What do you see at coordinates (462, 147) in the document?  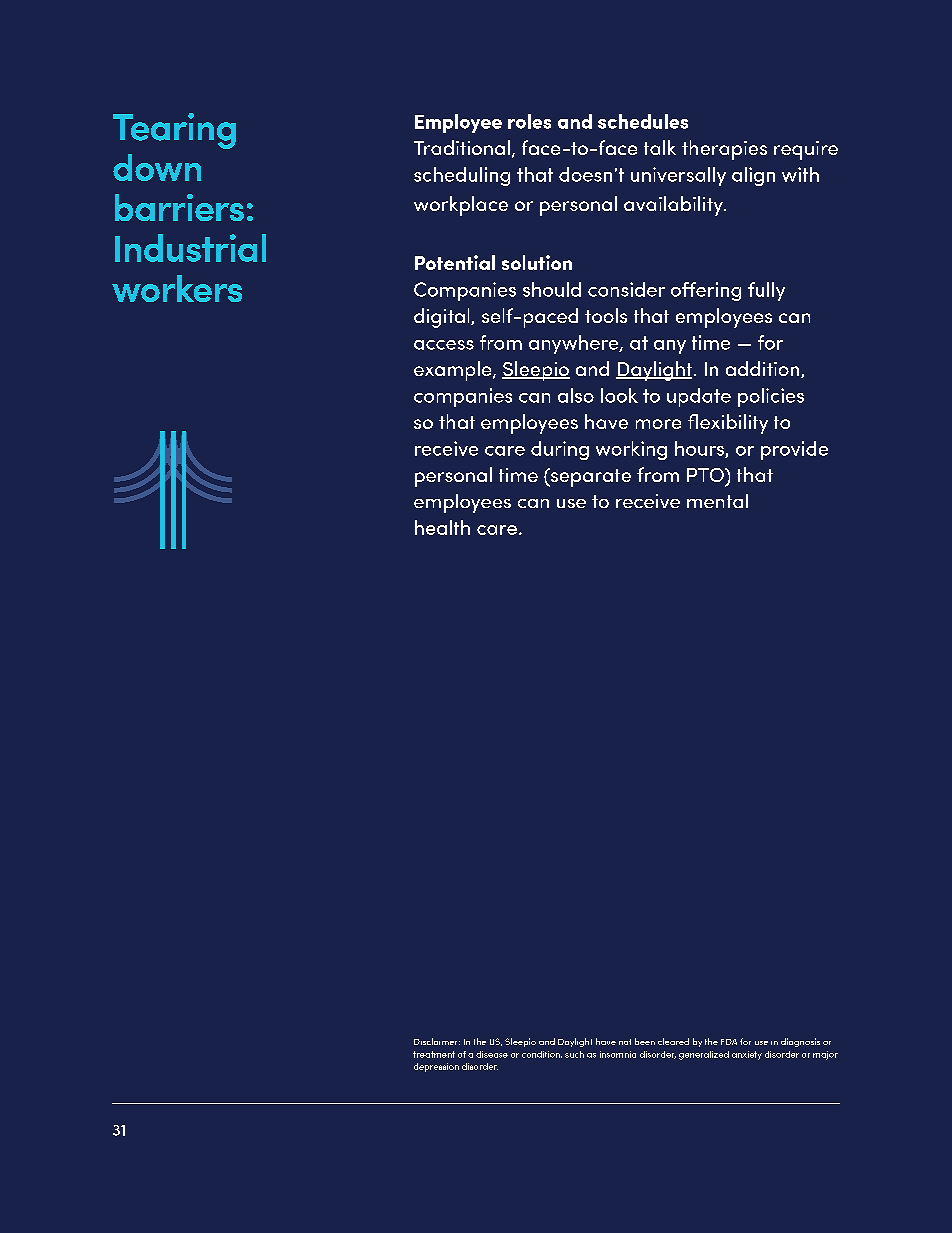 I see `Traditional` at bounding box center [462, 147].
